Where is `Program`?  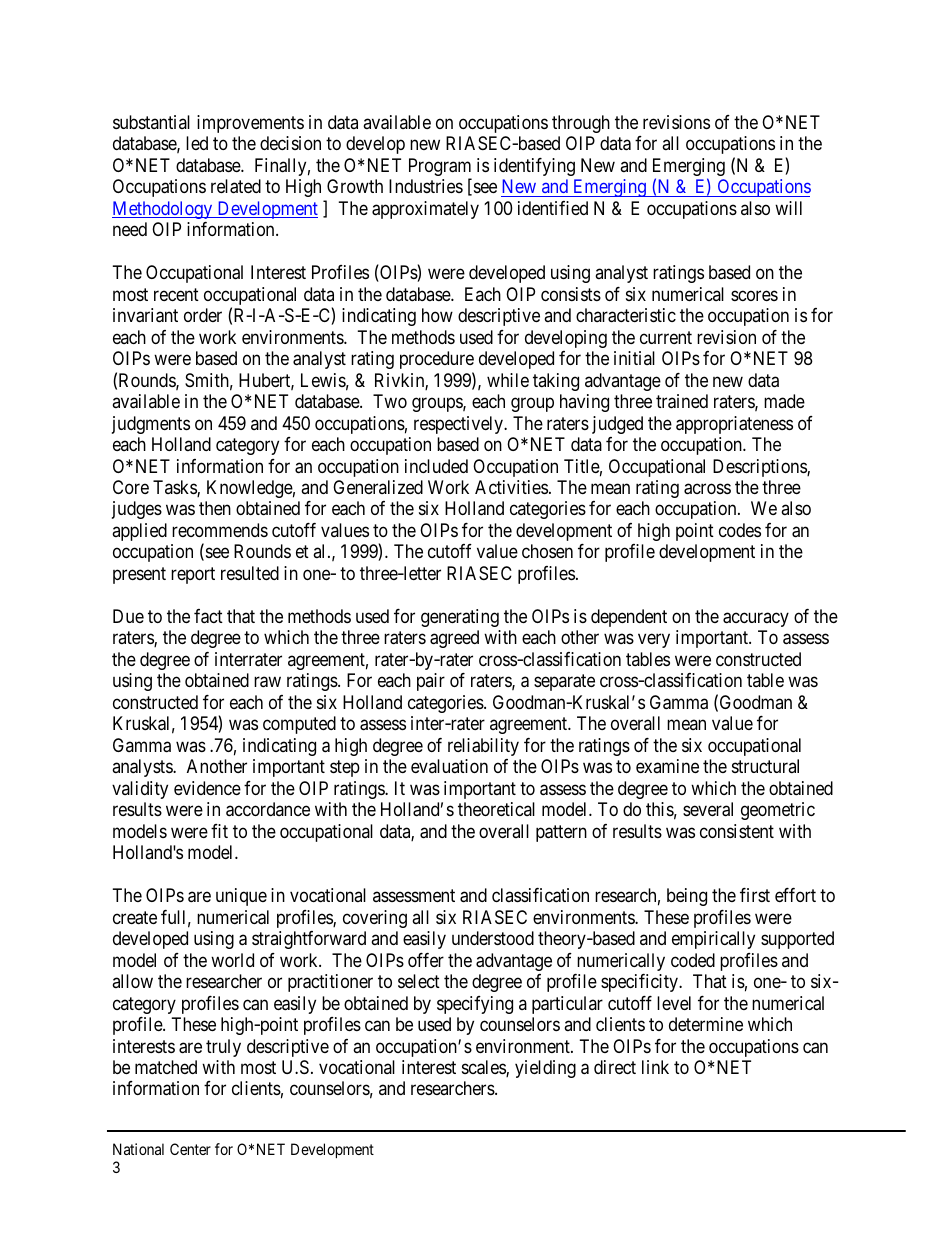
Program is located at coordinates (440, 168).
